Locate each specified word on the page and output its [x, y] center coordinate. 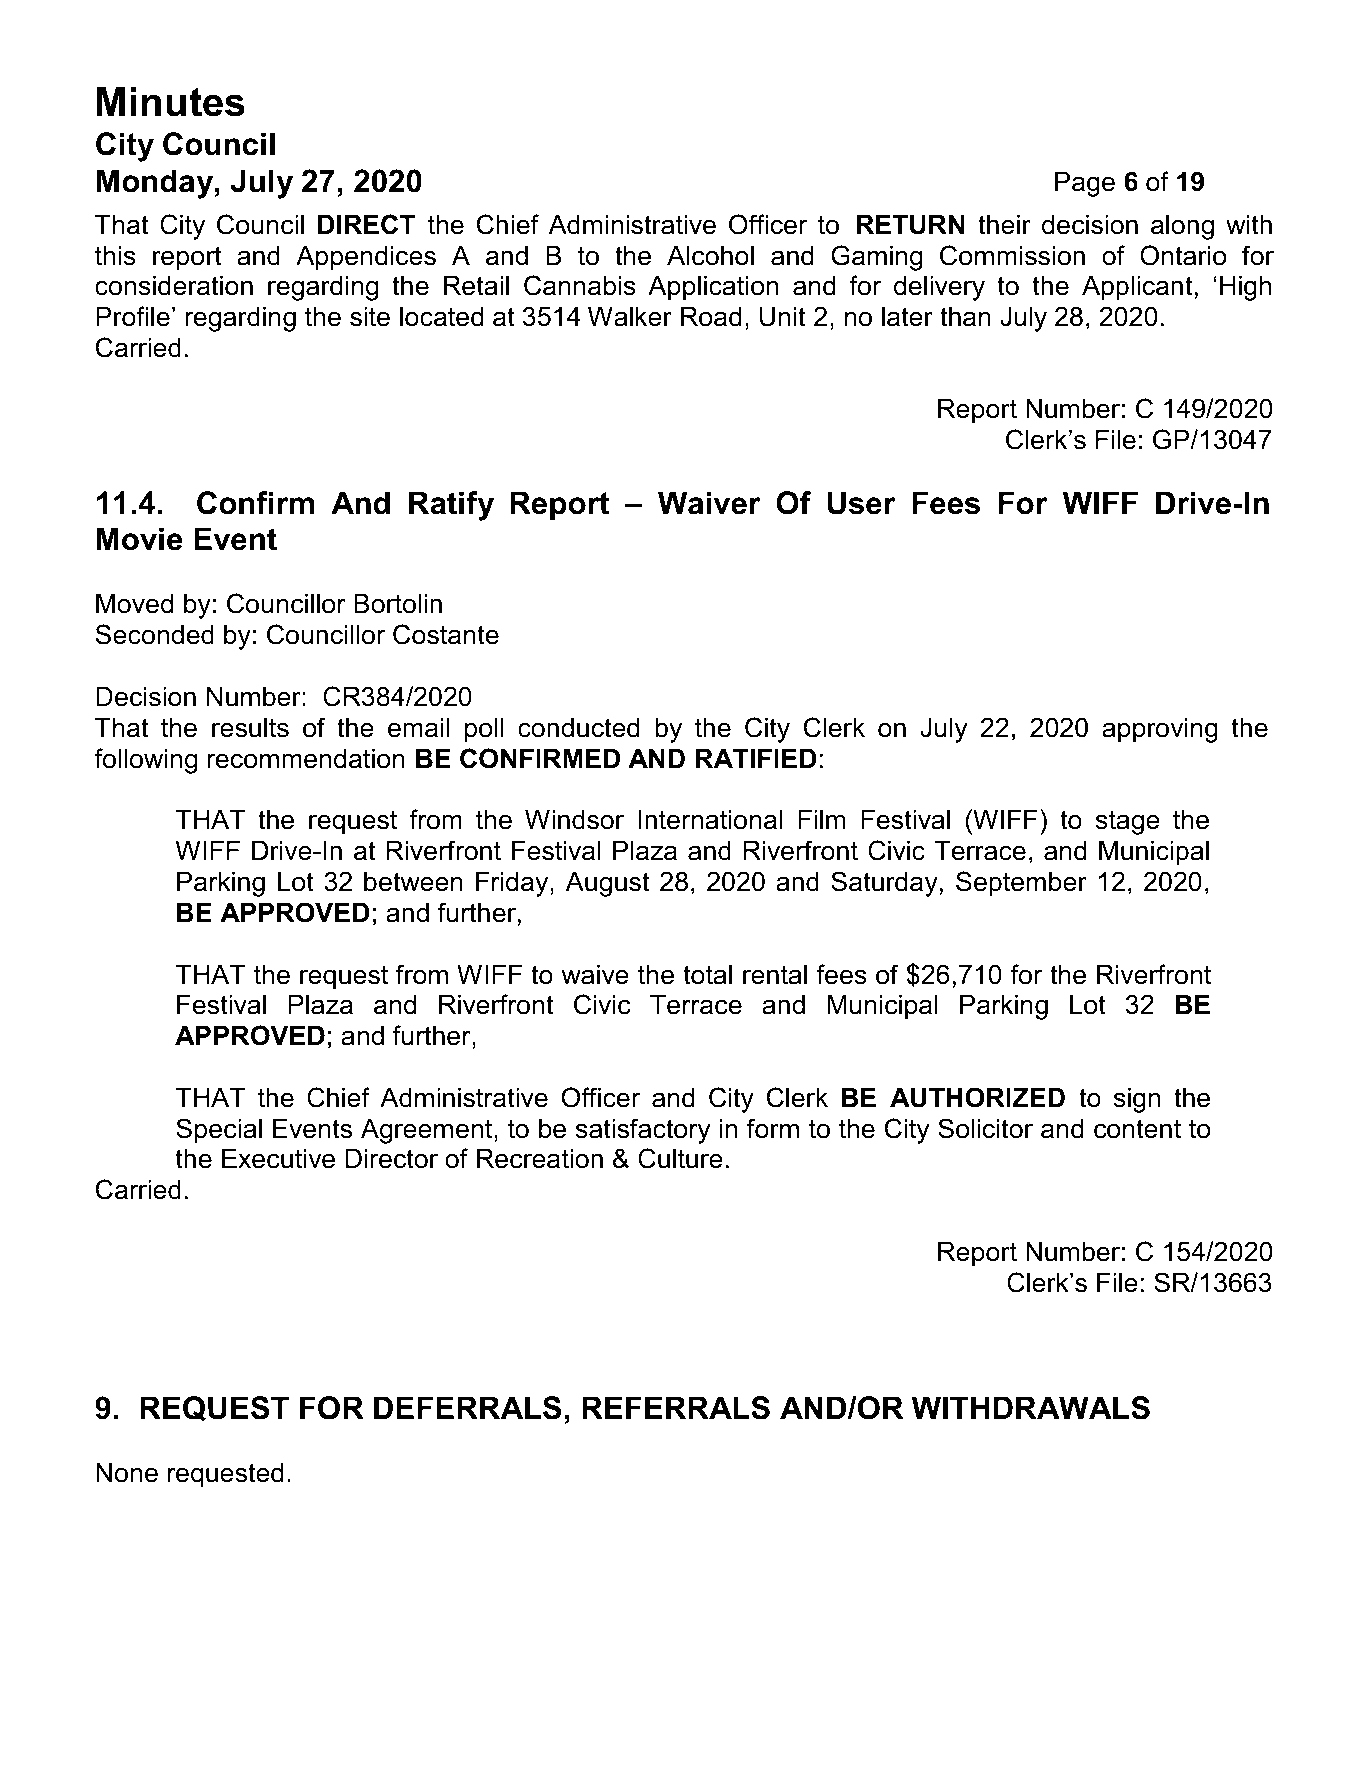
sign [1137, 1100]
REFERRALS [676, 1408]
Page [1085, 184]
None [127, 1472]
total [707, 974]
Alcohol [710, 255]
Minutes [171, 102]
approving [1160, 730]
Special [219, 1131]
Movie [139, 539]
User [861, 503]
